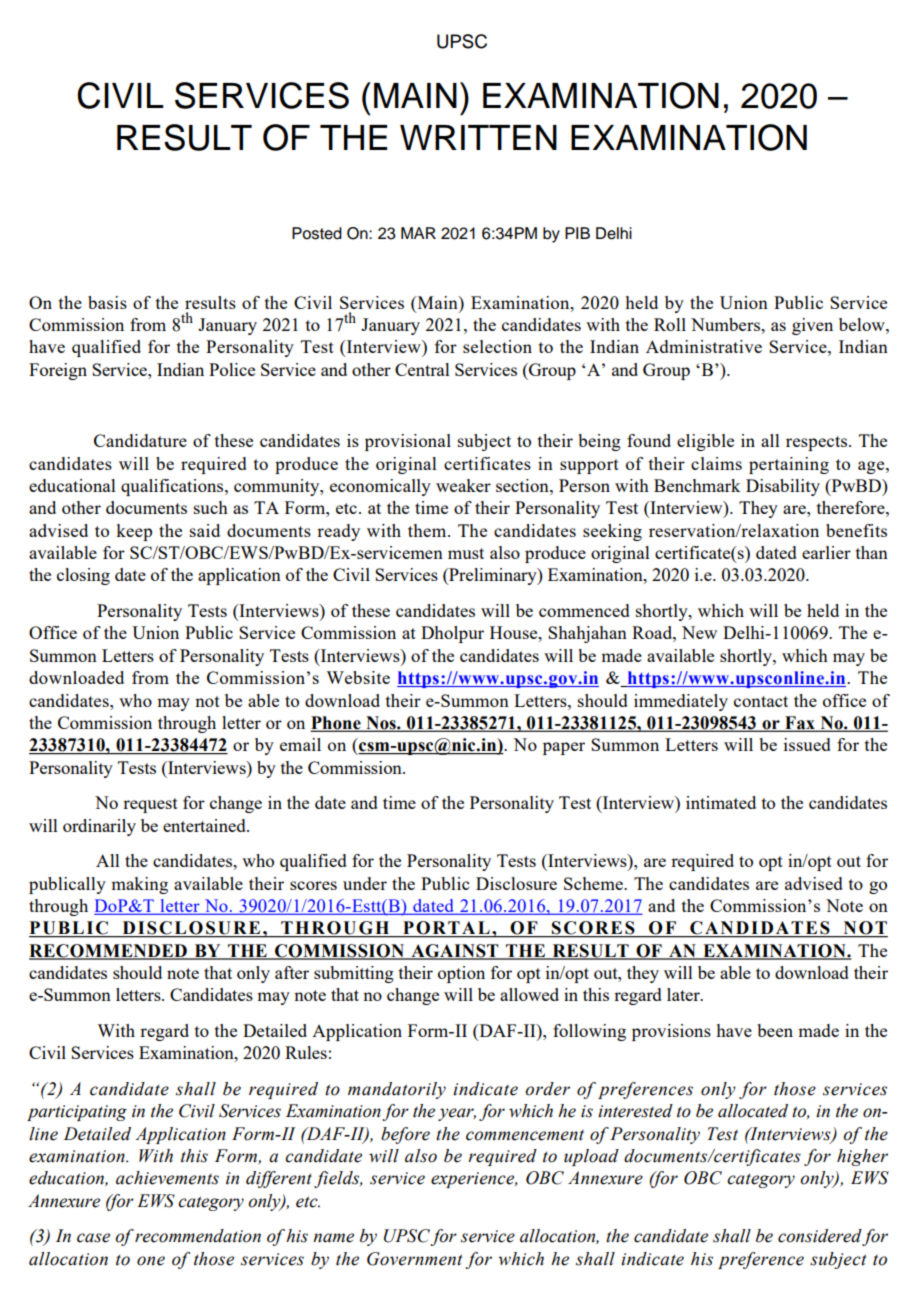 This screenshot has height=1308, width=924. I want to click on WRITTEN, so click(478, 137).
